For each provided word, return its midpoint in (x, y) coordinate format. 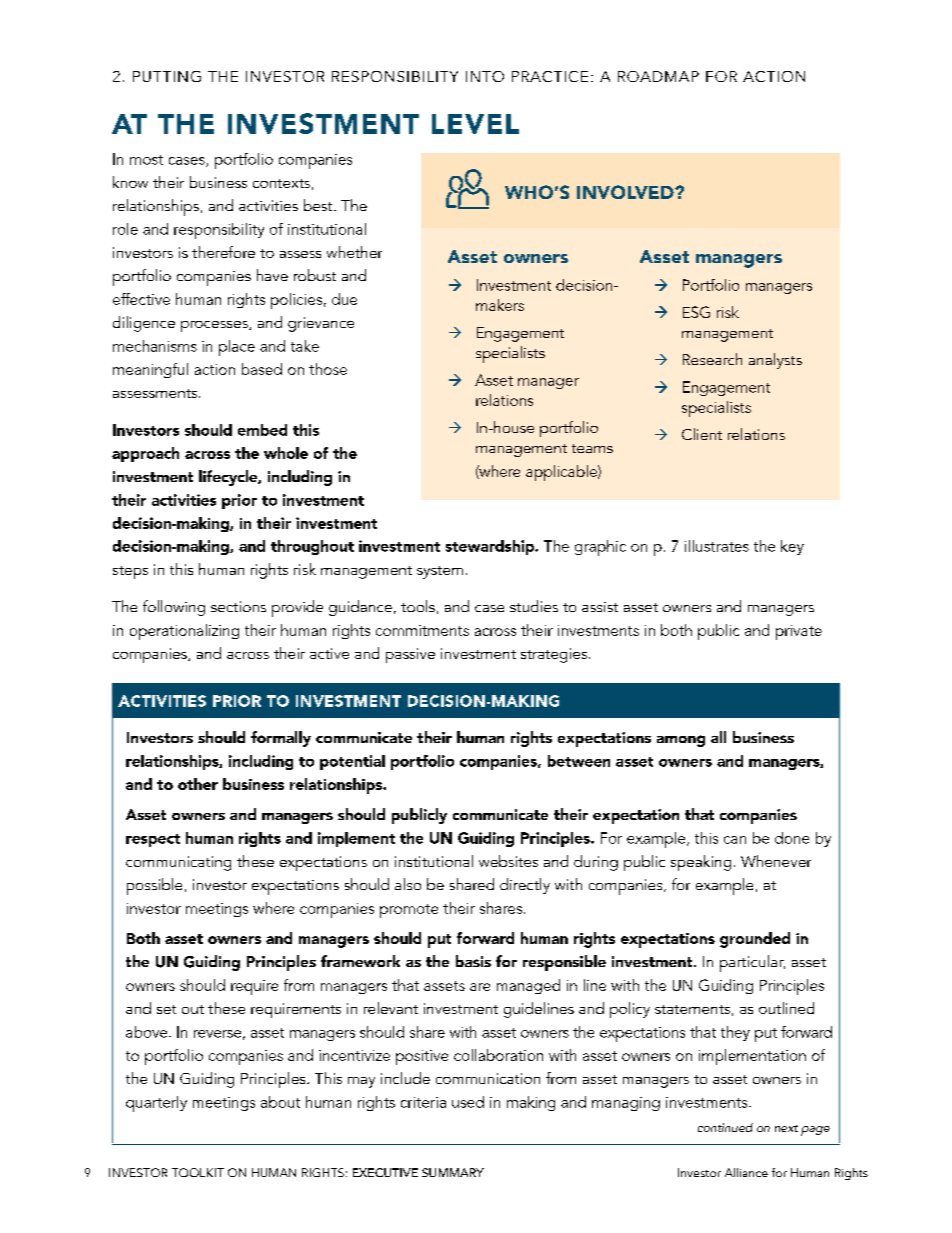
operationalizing (184, 632)
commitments (422, 630)
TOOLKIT (198, 1172)
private (799, 632)
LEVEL (475, 124)
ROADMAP (658, 76)
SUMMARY (453, 1172)
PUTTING (167, 76)
